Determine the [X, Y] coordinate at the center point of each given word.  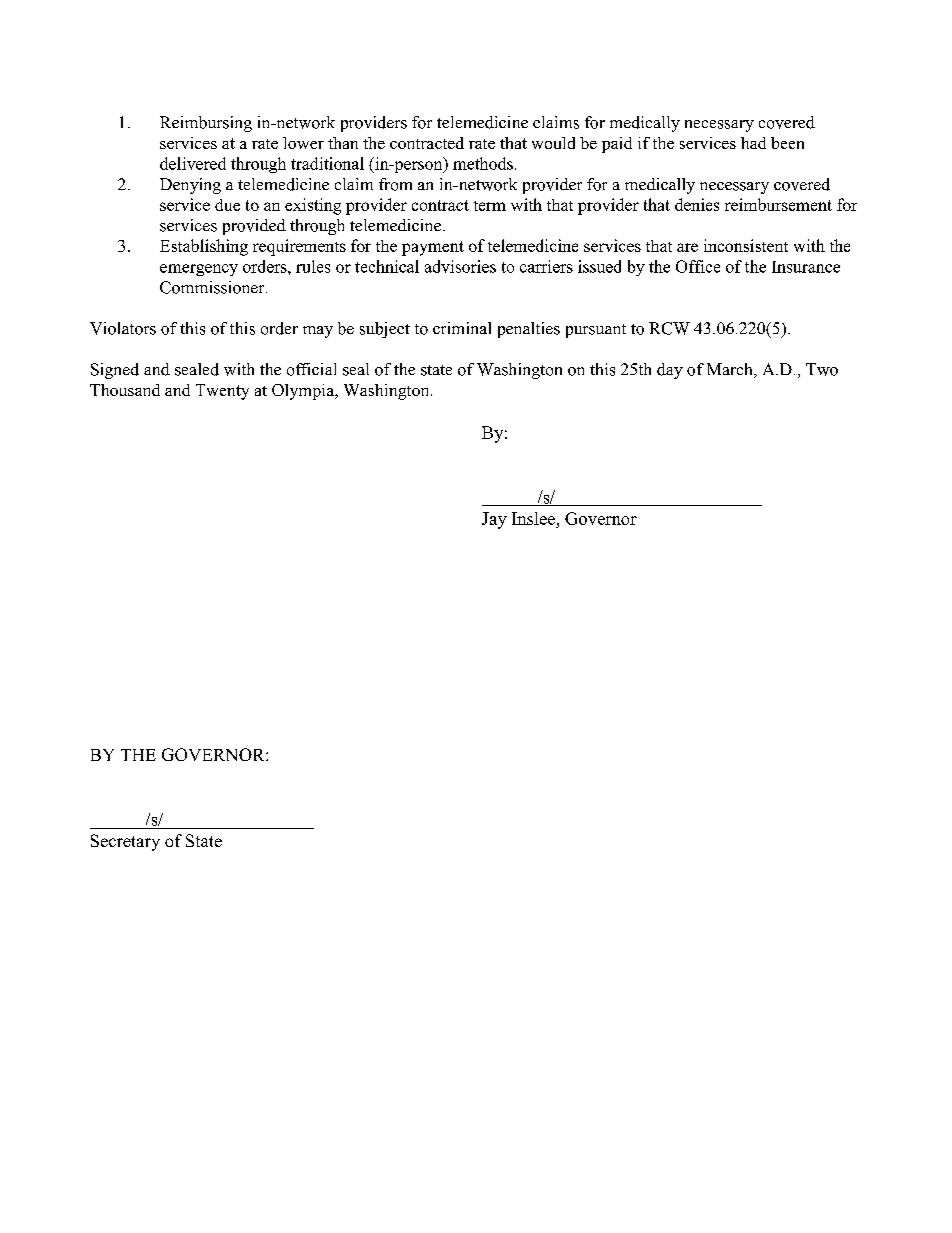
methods [483, 163]
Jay [494, 520]
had [753, 143]
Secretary [125, 842]
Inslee [535, 518]
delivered [193, 163]
